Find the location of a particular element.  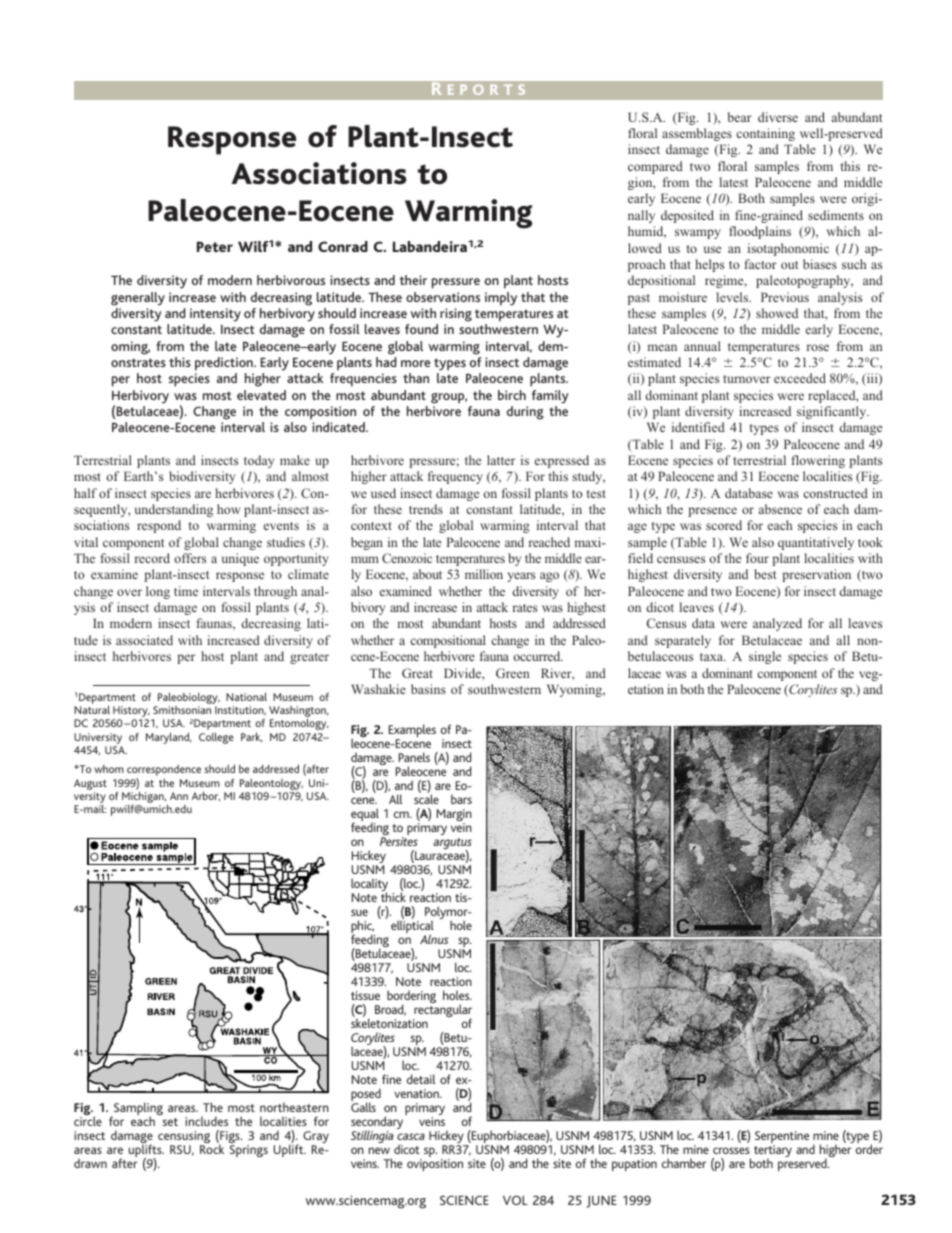

Peter is located at coordinates (215, 246).
